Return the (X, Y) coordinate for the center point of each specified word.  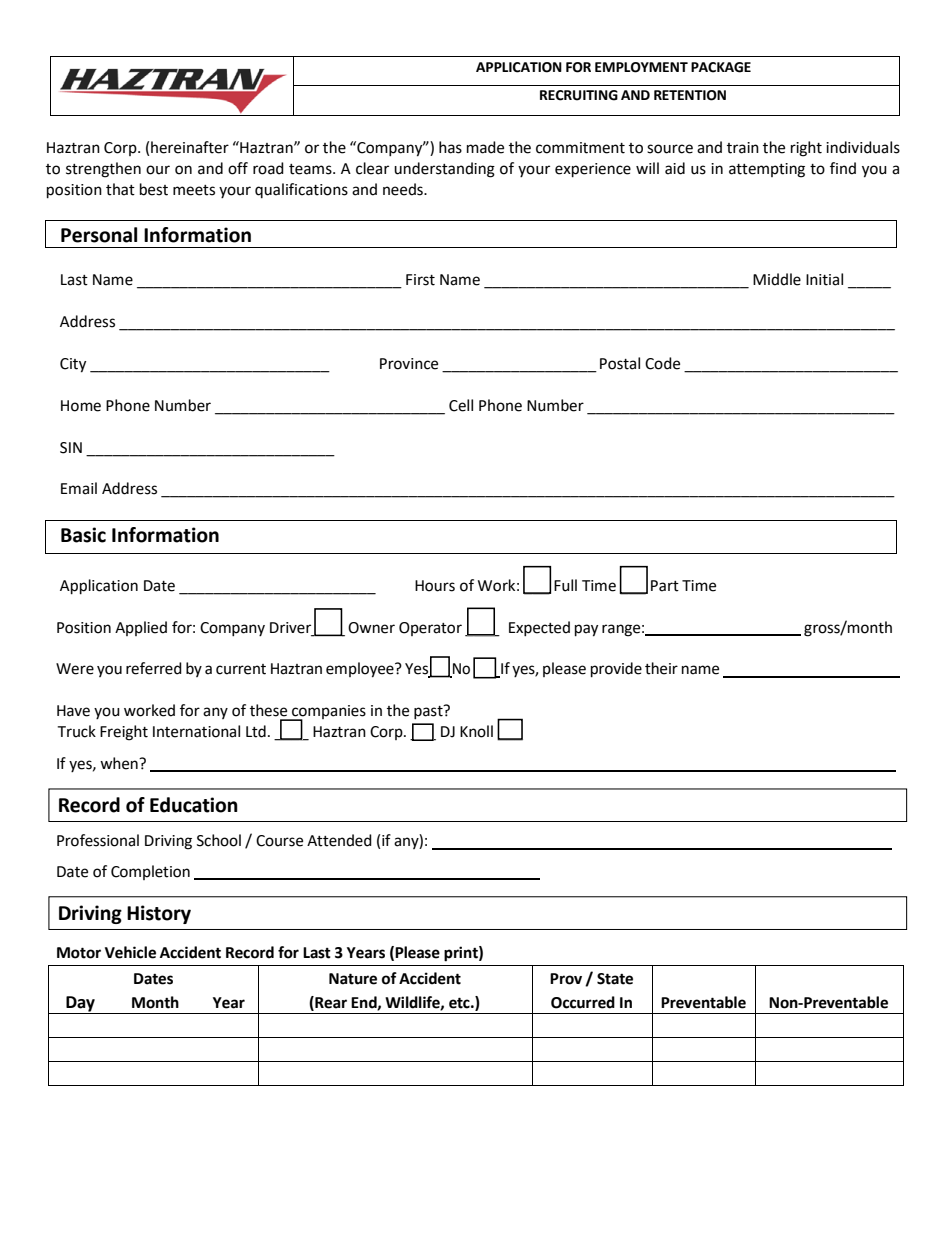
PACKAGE (721, 67)
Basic (83, 535)
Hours (435, 586)
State (615, 979)
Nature (353, 979)
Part (665, 586)
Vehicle (130, 952)
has (450, 147)
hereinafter (190, 147)
